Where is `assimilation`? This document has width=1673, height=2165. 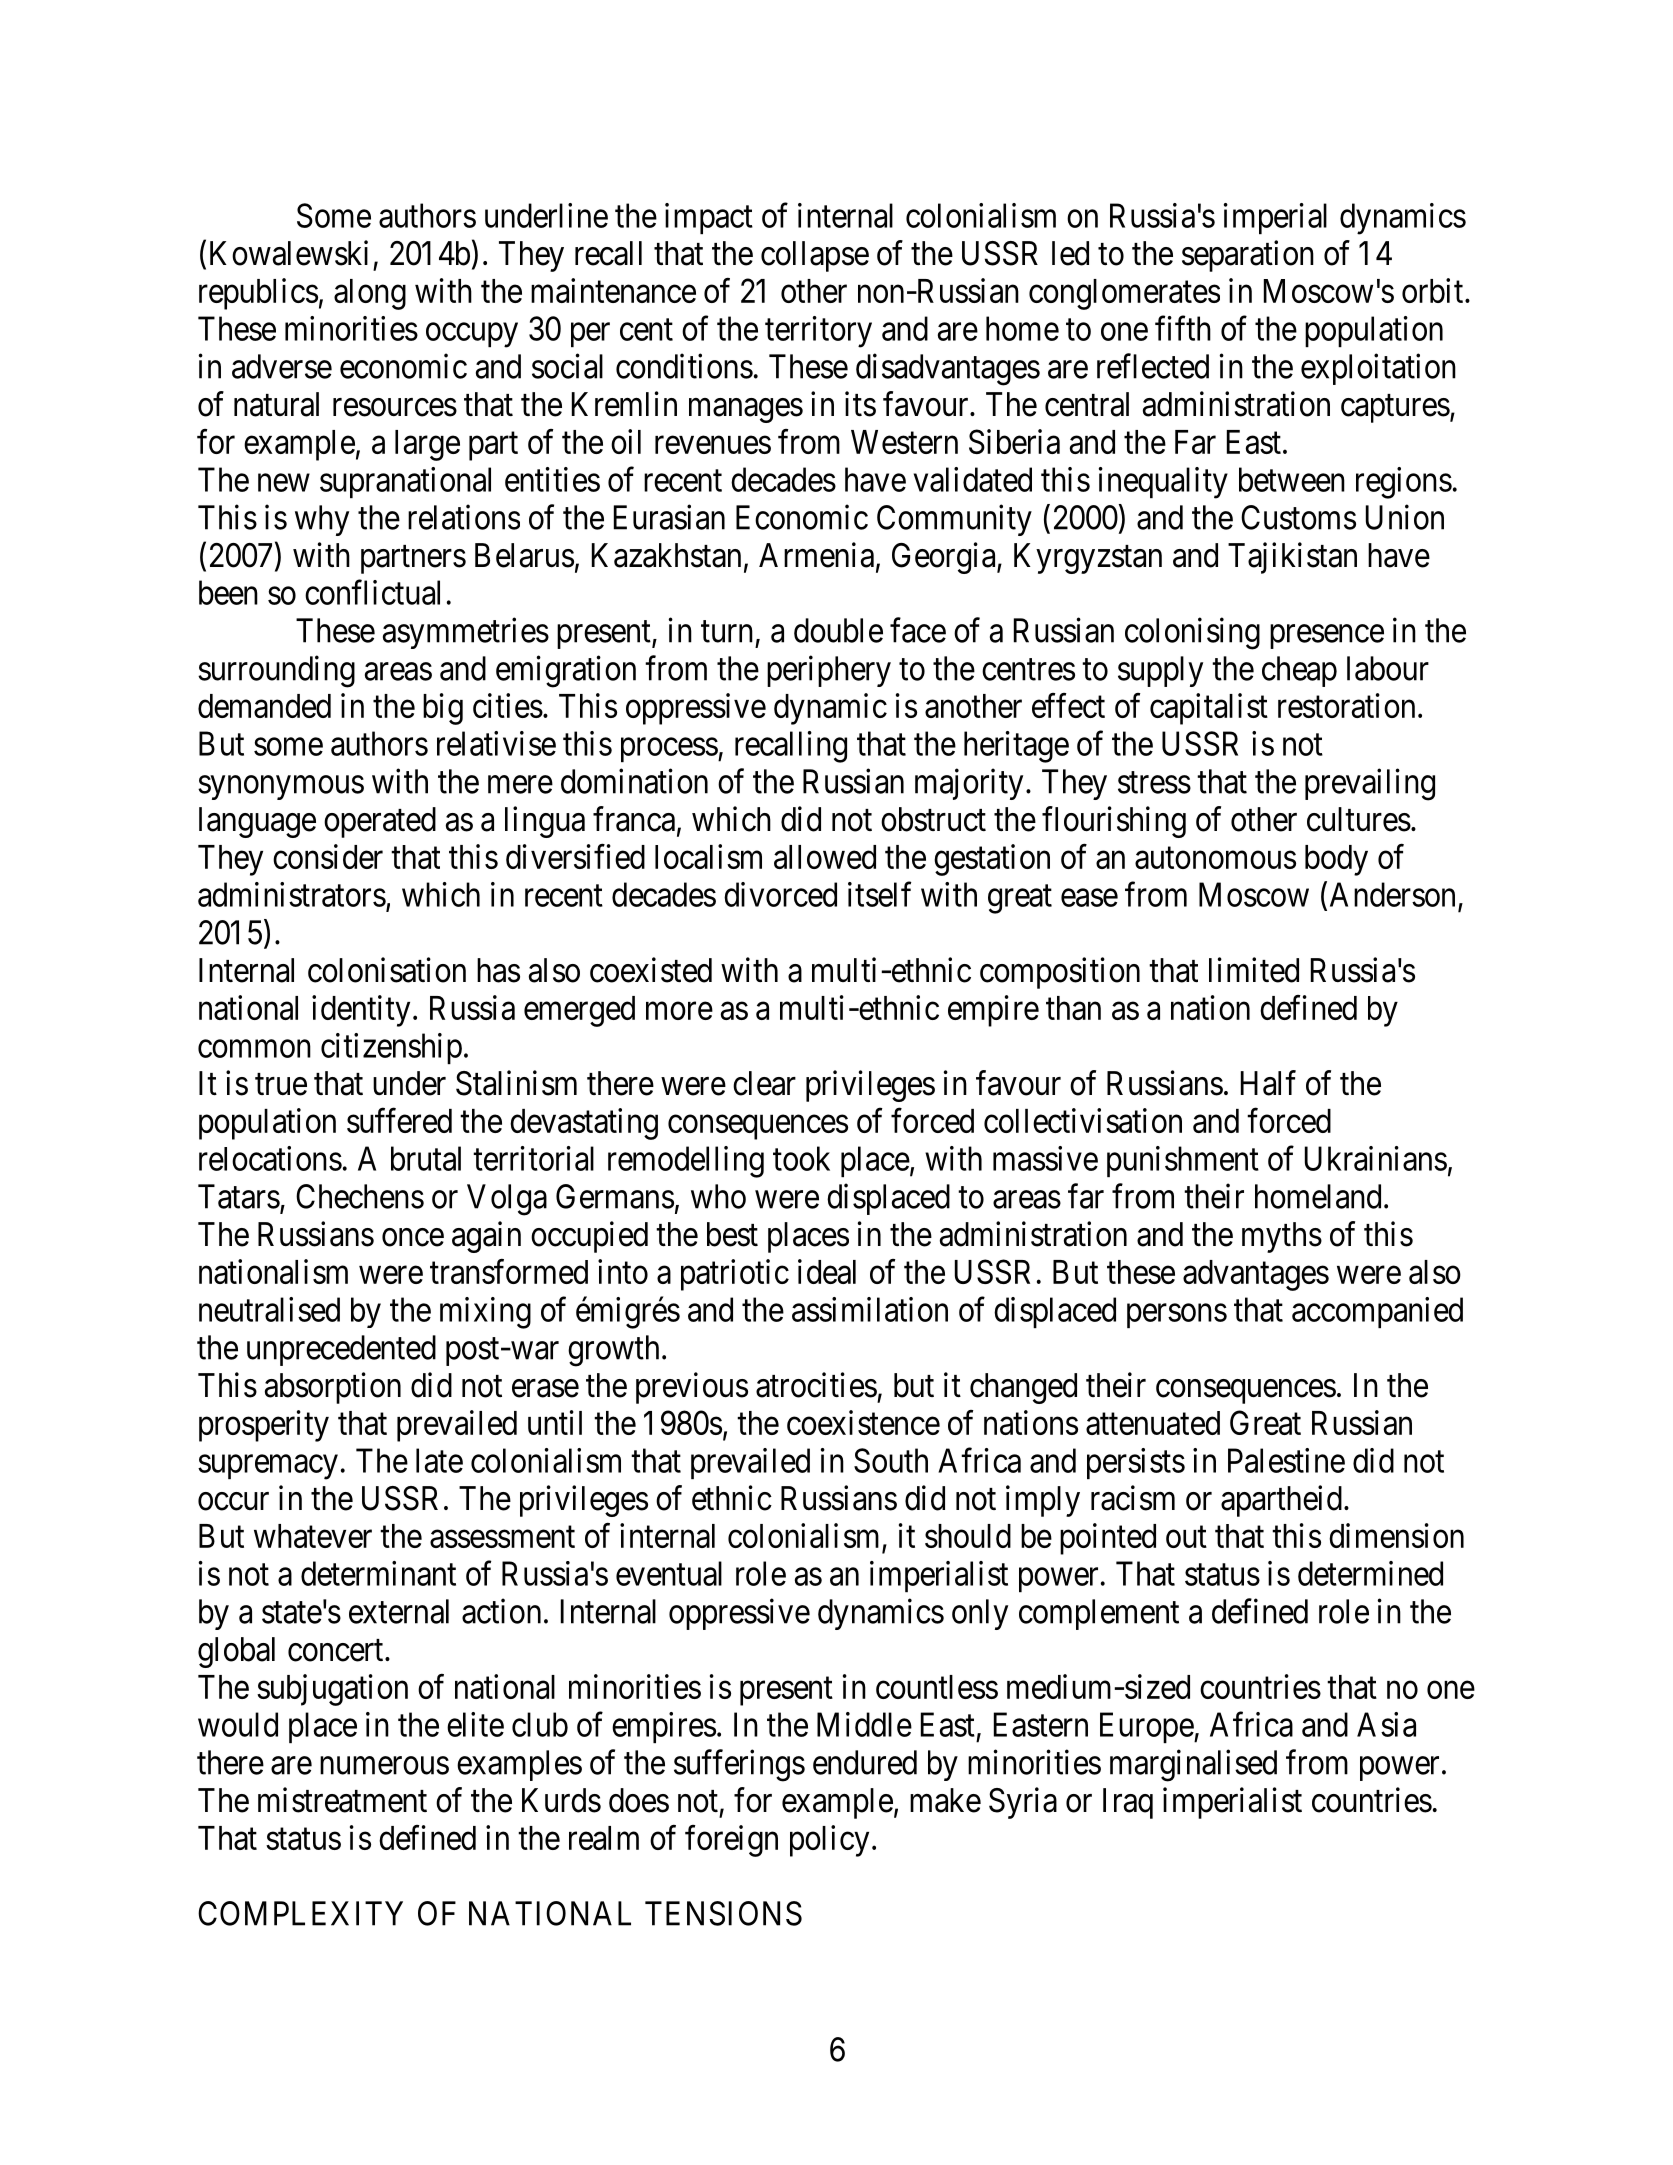
assimilation is located at coordinates (870, 1309).
